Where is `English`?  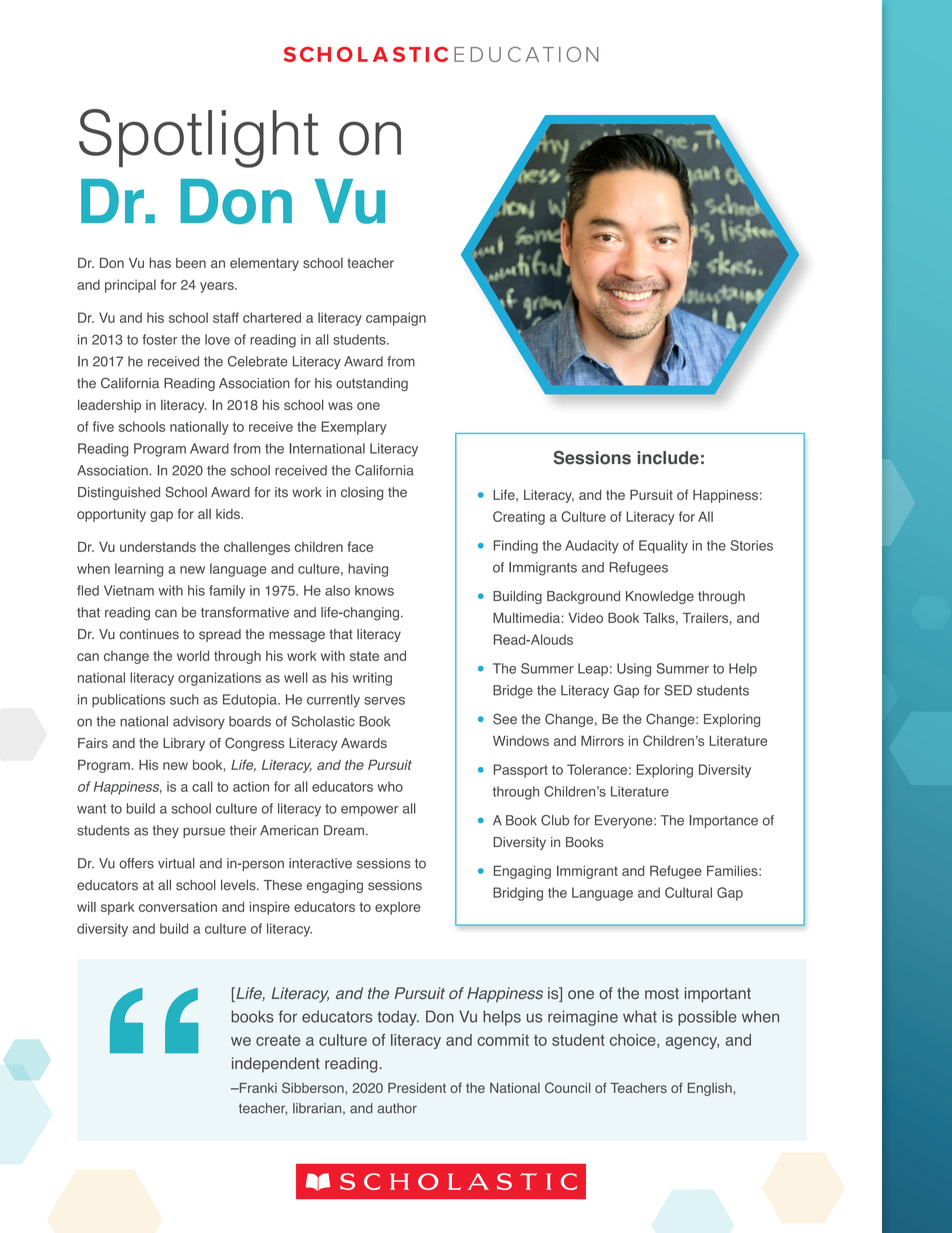 English is located at coordinates (711, 1089).
